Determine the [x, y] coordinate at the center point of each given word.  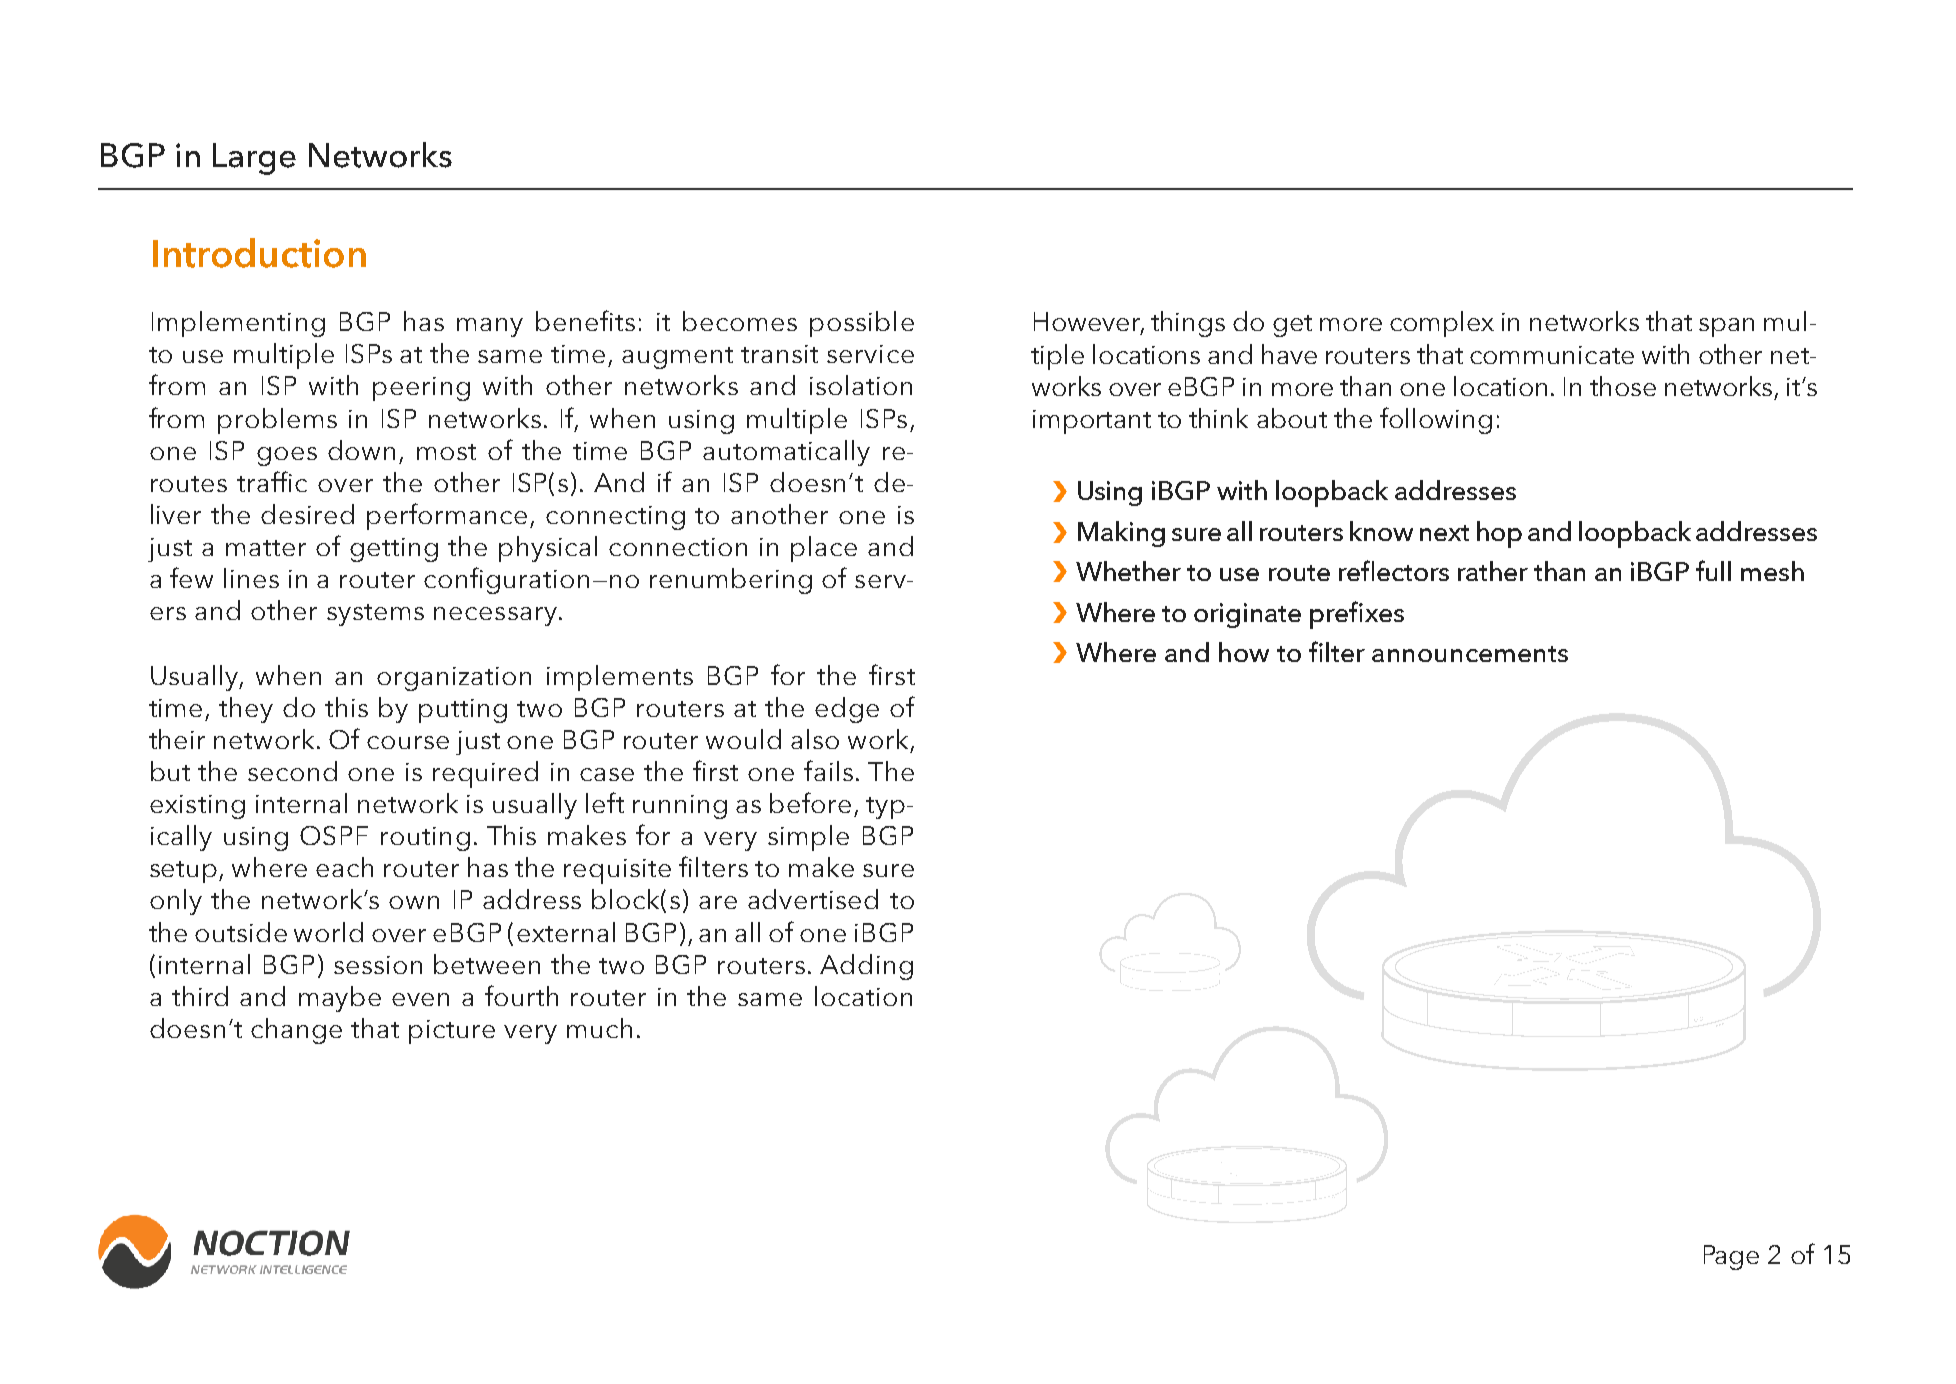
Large [254, 159]
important [1092, 422]
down [361, 450]
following [1436, 420]
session [378, 965]
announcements [1470, 654]
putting [463, 711]
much [599, 1028]
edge [847, 710]
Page [1731, 1257]
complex [1442, 324]
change [296, 1031]
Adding [866, 967]
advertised [813, 899]
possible [862, 324]
